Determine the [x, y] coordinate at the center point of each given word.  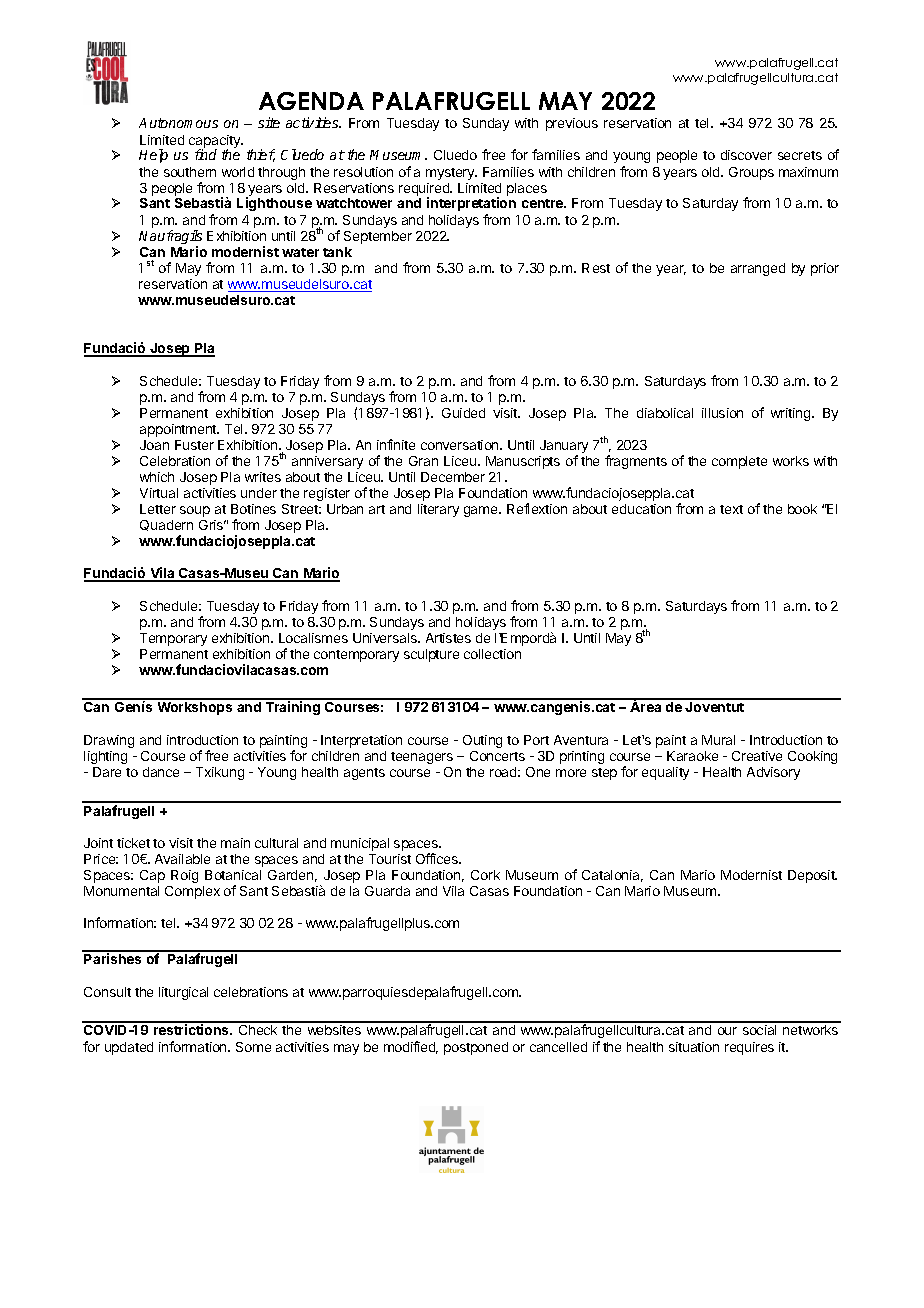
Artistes [448, 638]
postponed [476, 1048]
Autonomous [178, 123]
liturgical [183, 993]
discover [746, 155]
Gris [212, 525]
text [731, 509]
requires [749, 1048]
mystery [451, 174]
